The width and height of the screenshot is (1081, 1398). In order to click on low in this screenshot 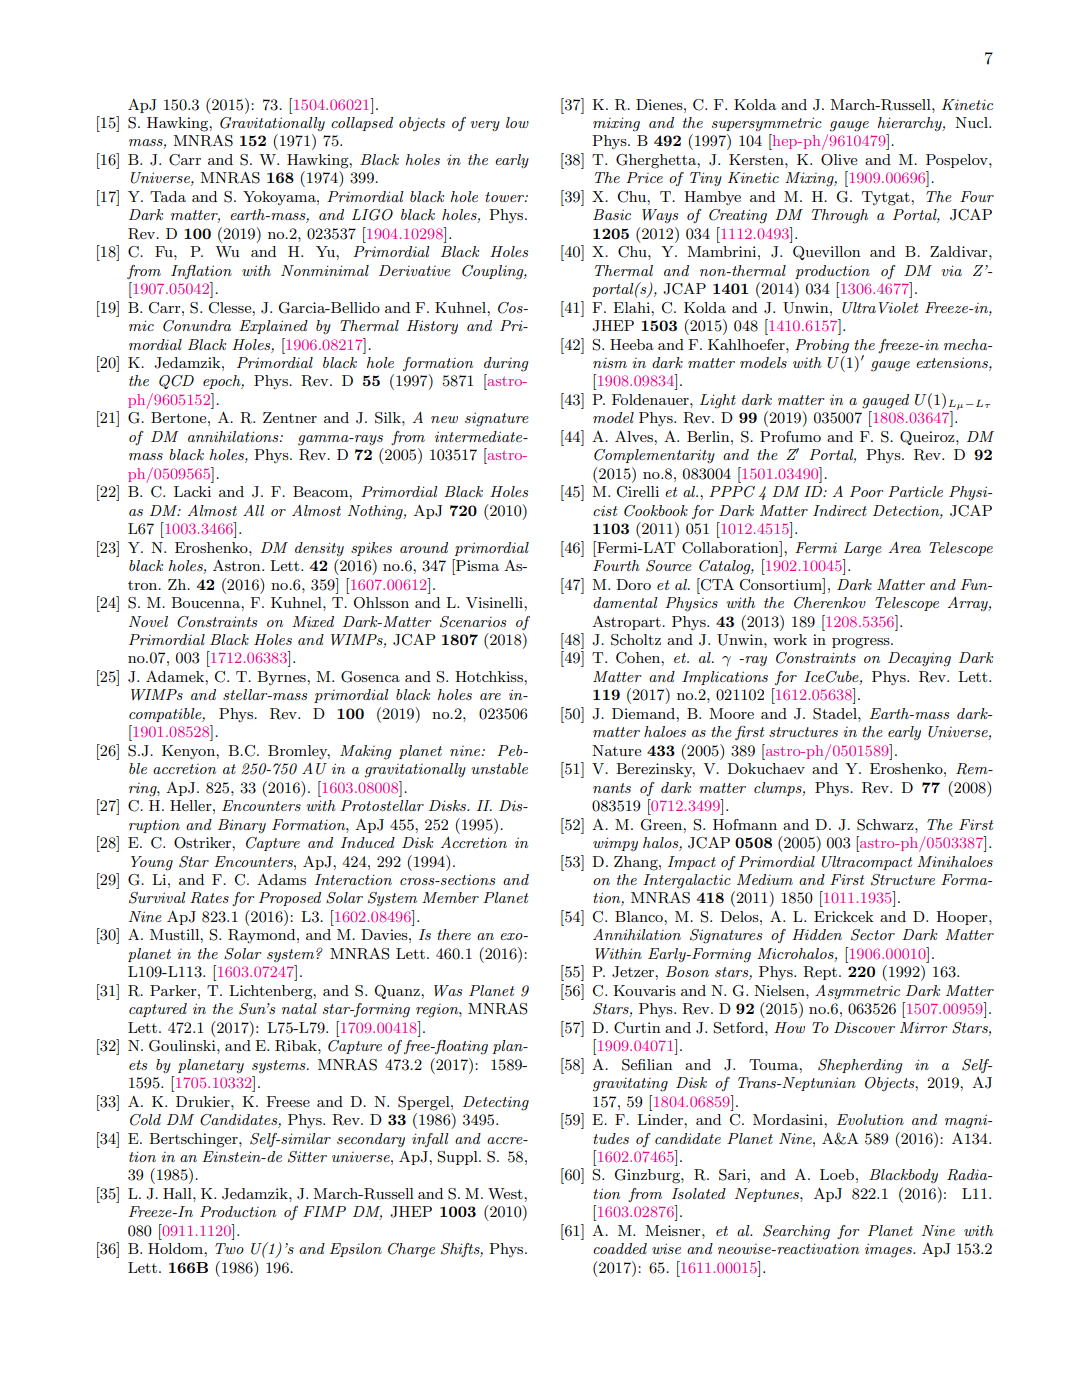, I will do `click(517, 122)`.
